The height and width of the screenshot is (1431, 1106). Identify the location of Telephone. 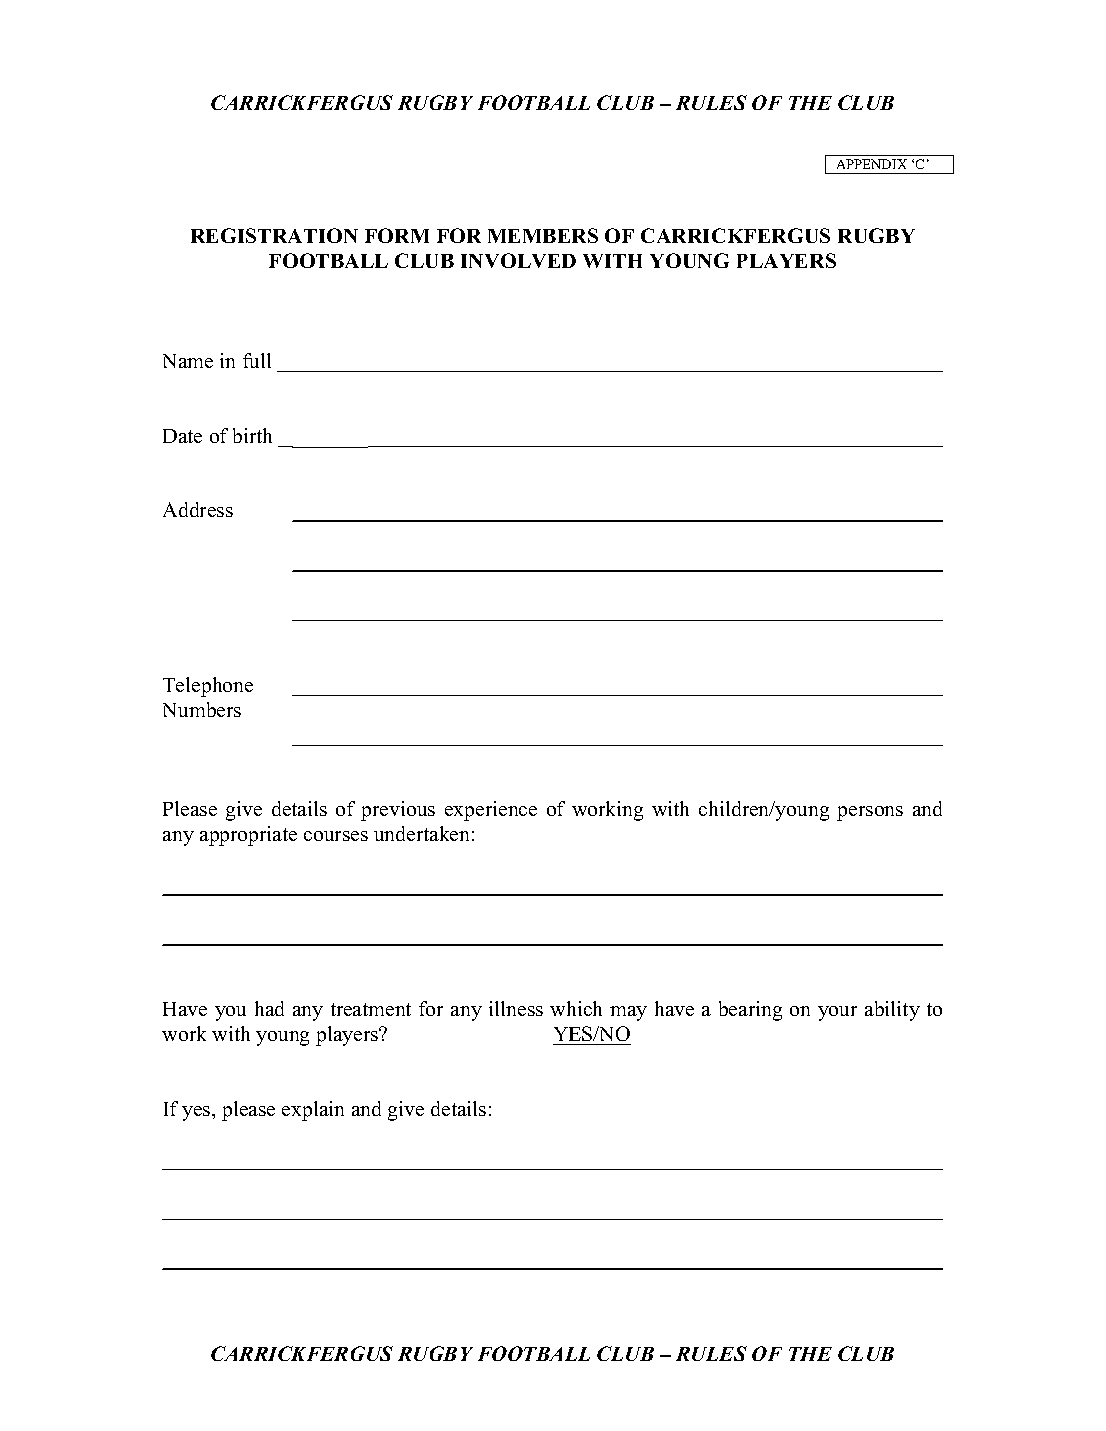
(208, 687).
